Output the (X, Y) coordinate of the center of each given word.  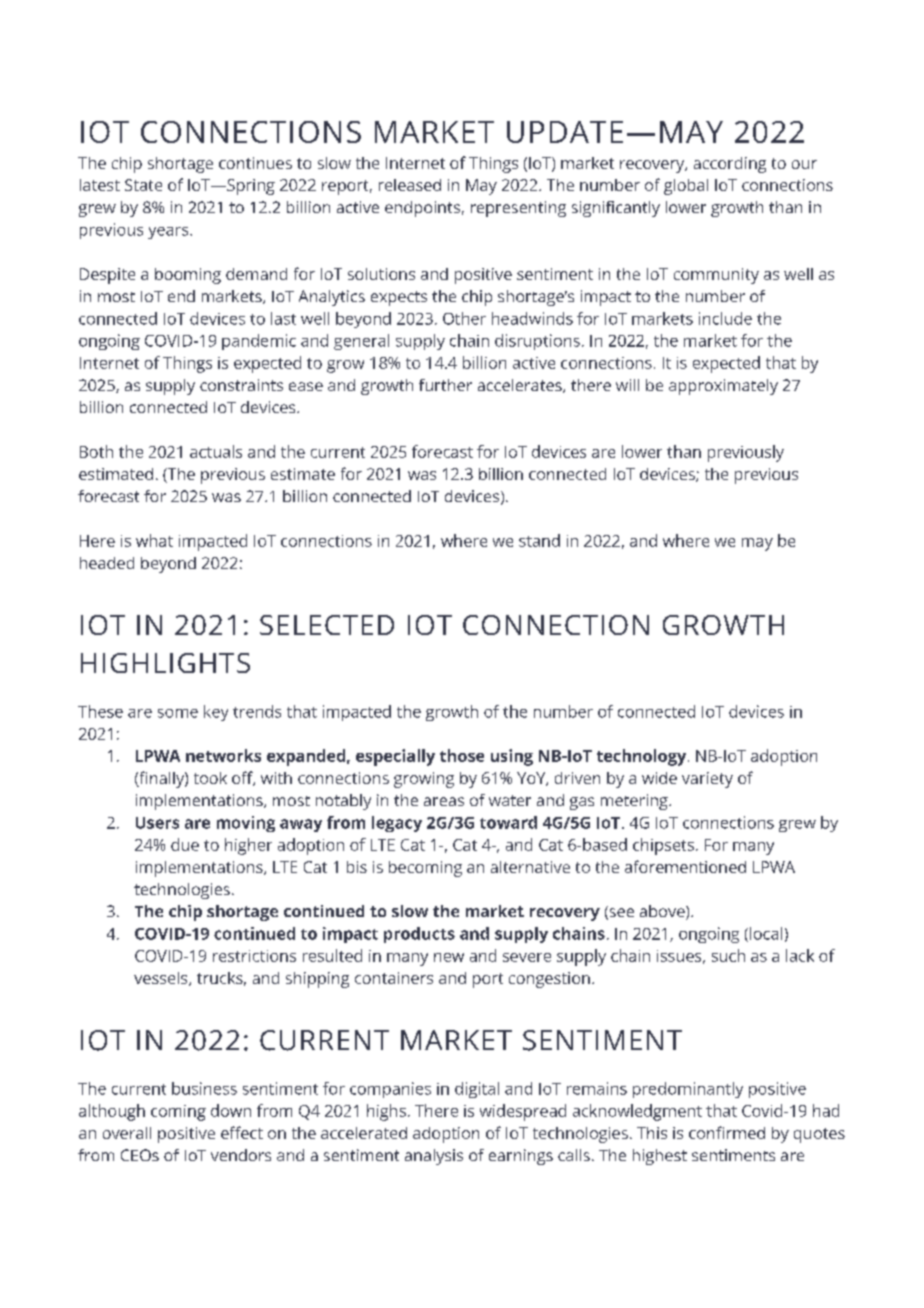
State (143, 185)
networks (223, 755)
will (627, 385)
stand (539, 540)
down (231, 1110)
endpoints (422, 209)
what (154, 540)
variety (707, 780)
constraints (241, 385)
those (462, 755)
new (449, 957)
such (728, 955)
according (730, 165)
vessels (162, 979)
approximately (723, 387)
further (445, 385)
